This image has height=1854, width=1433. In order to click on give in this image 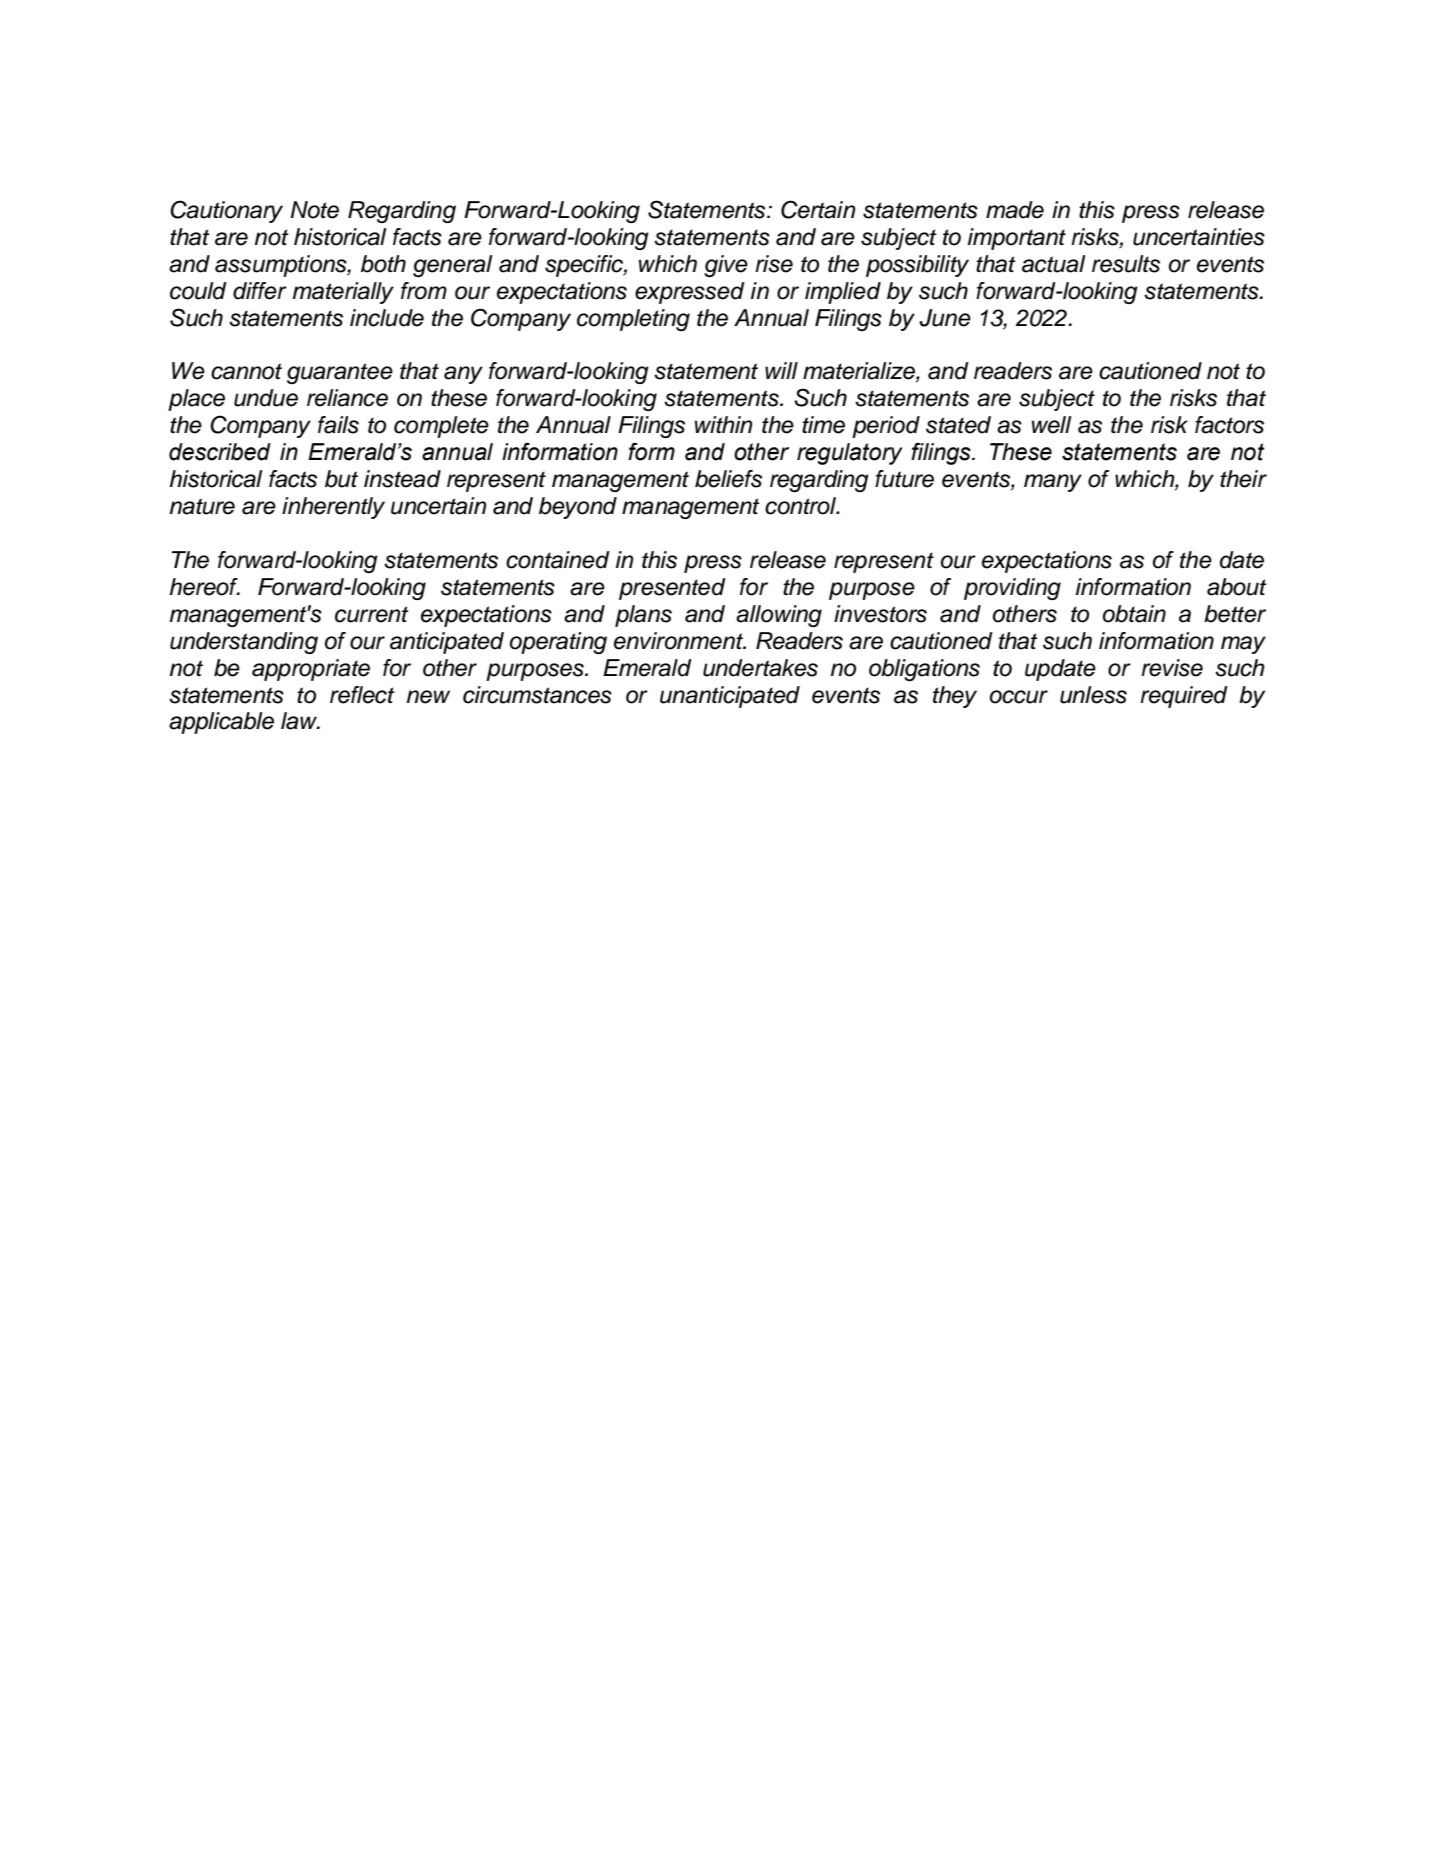, I will do `click(726, 266)`.
